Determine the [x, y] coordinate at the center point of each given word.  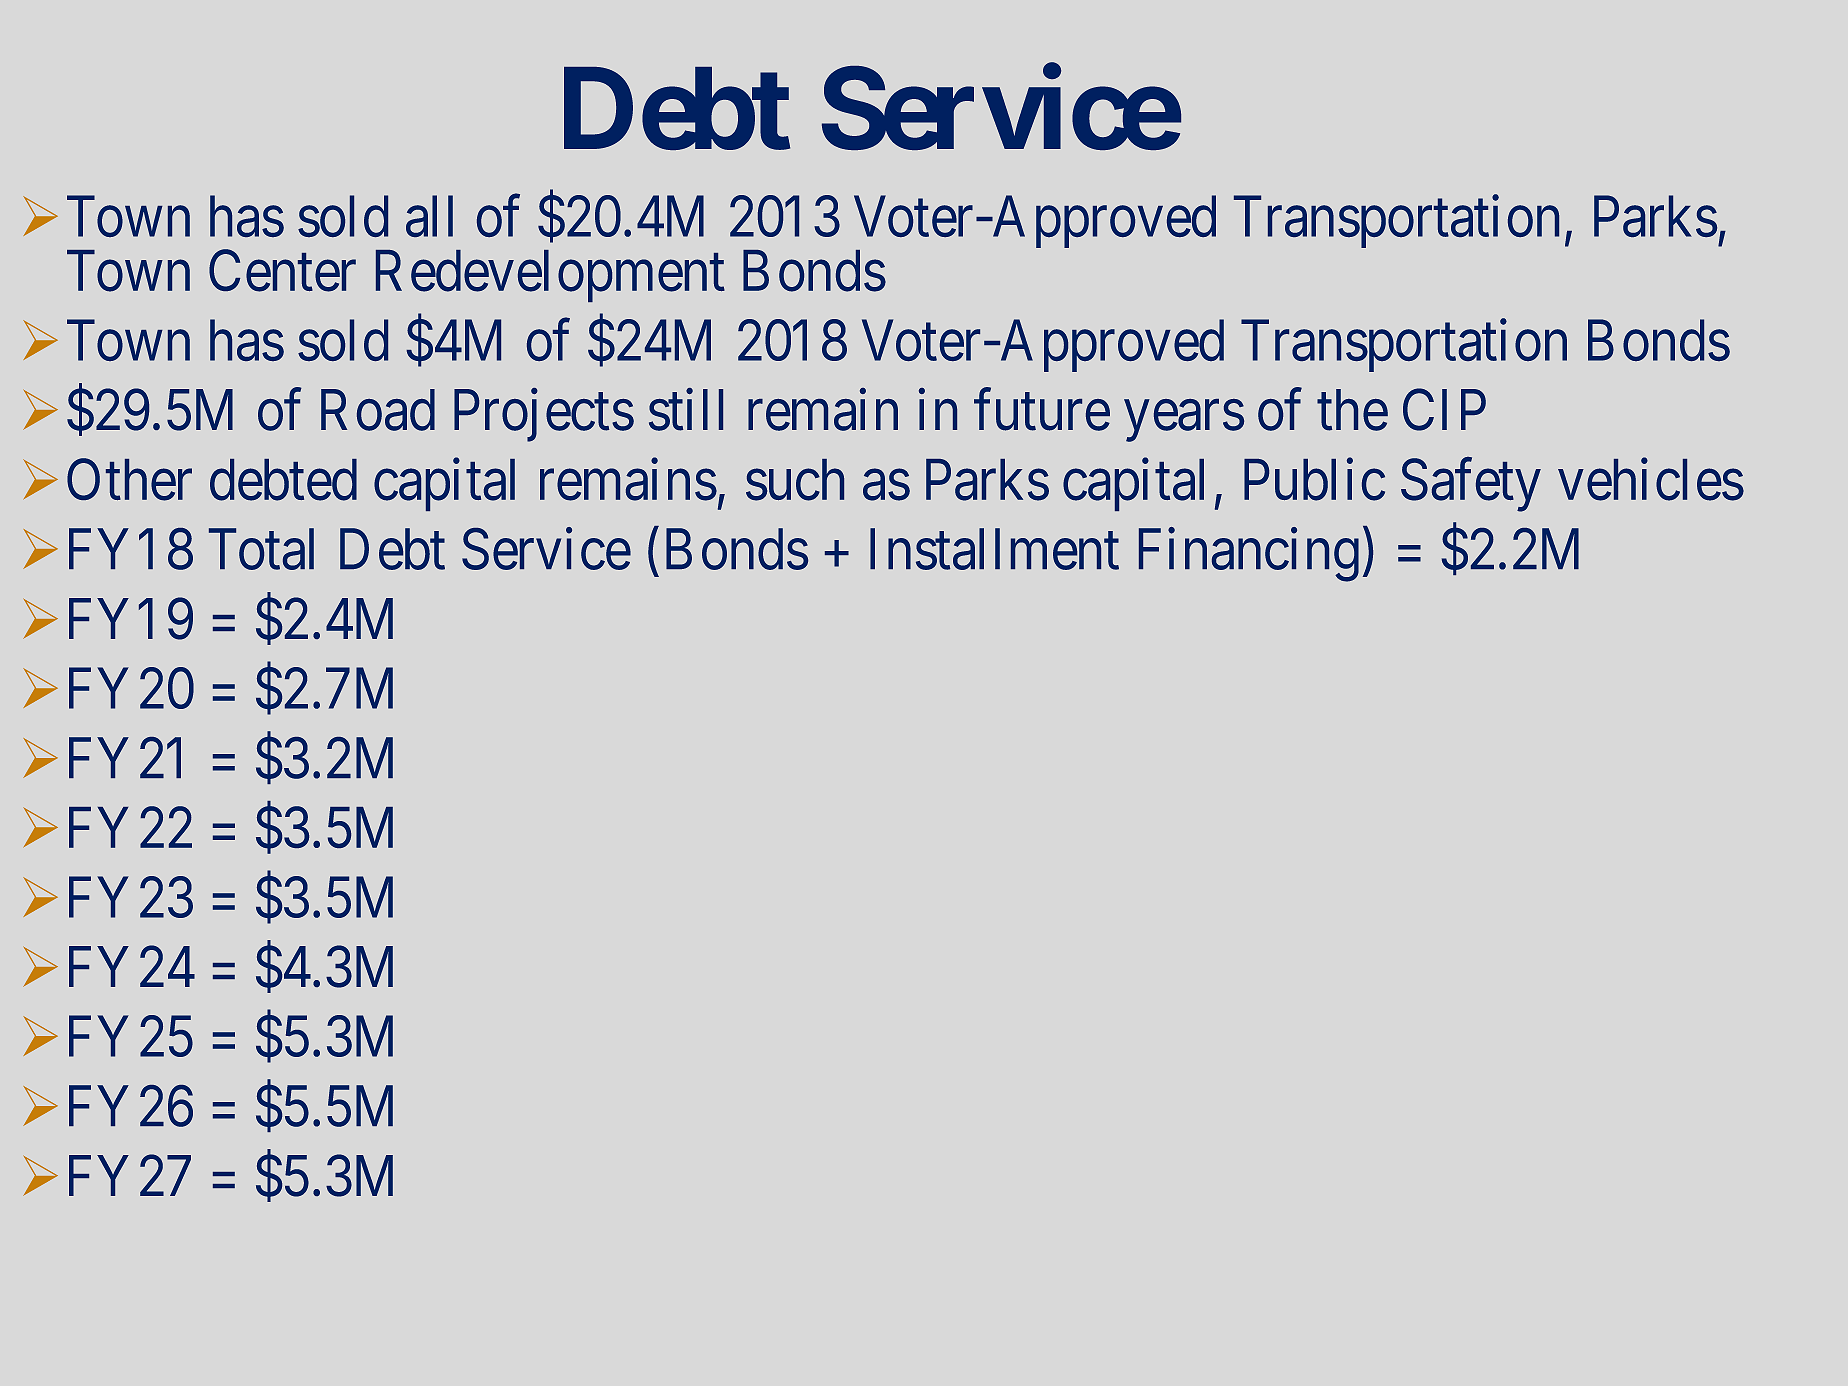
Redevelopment [550, 276]
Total [261, 549]
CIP [1444, 410]
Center [282, 271]
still [686, 410]
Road [378, 410]
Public [1314, 480]
